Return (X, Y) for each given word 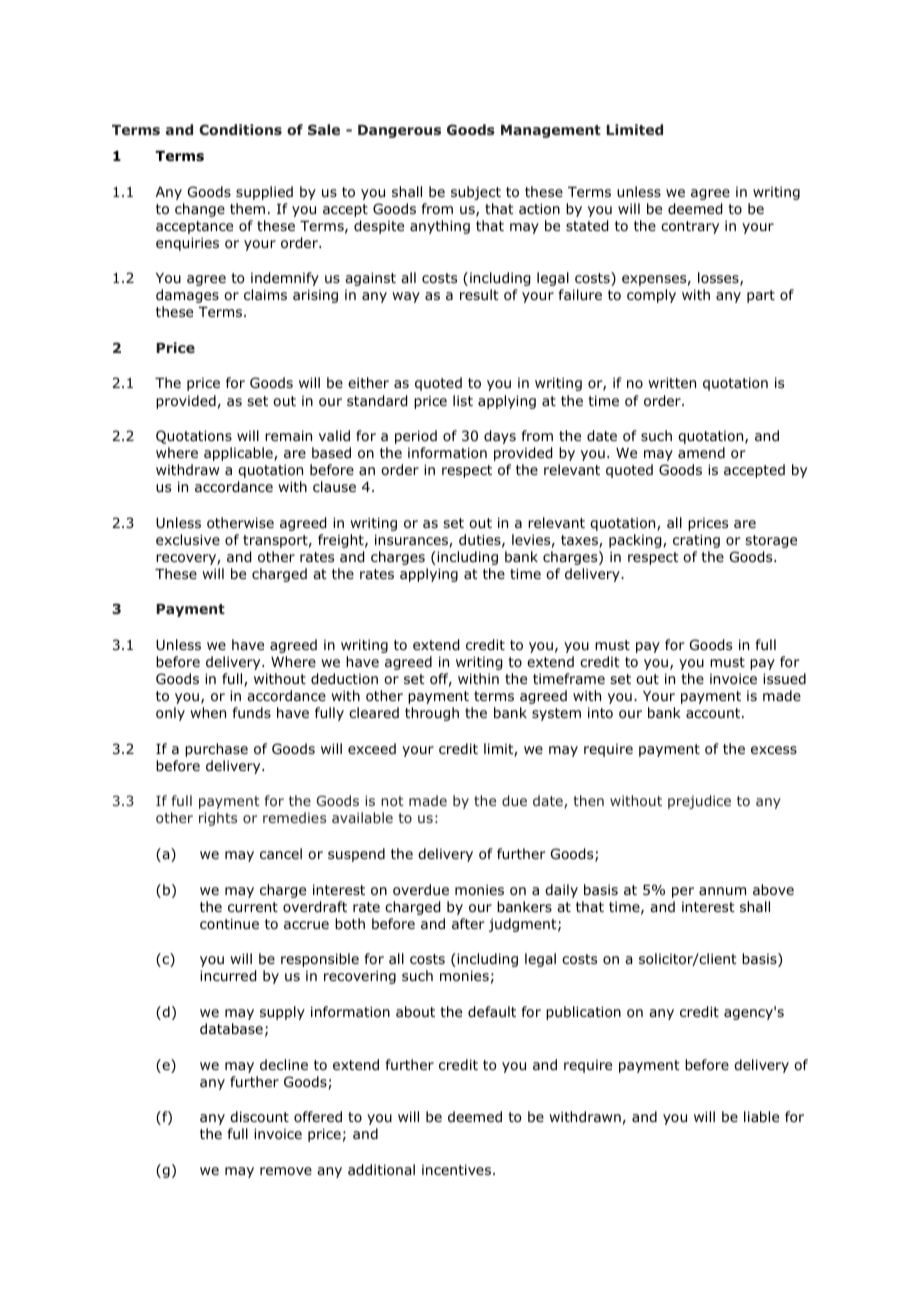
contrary (690, 227)
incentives (458, 1169)
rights (218, 819)
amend (701, 452)
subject (476, 193)
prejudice (699, 802)
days (500, 437)
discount (259, 1116)
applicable (239, 454)
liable (761, 1116)
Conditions (240, 129)
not (392, 801)
